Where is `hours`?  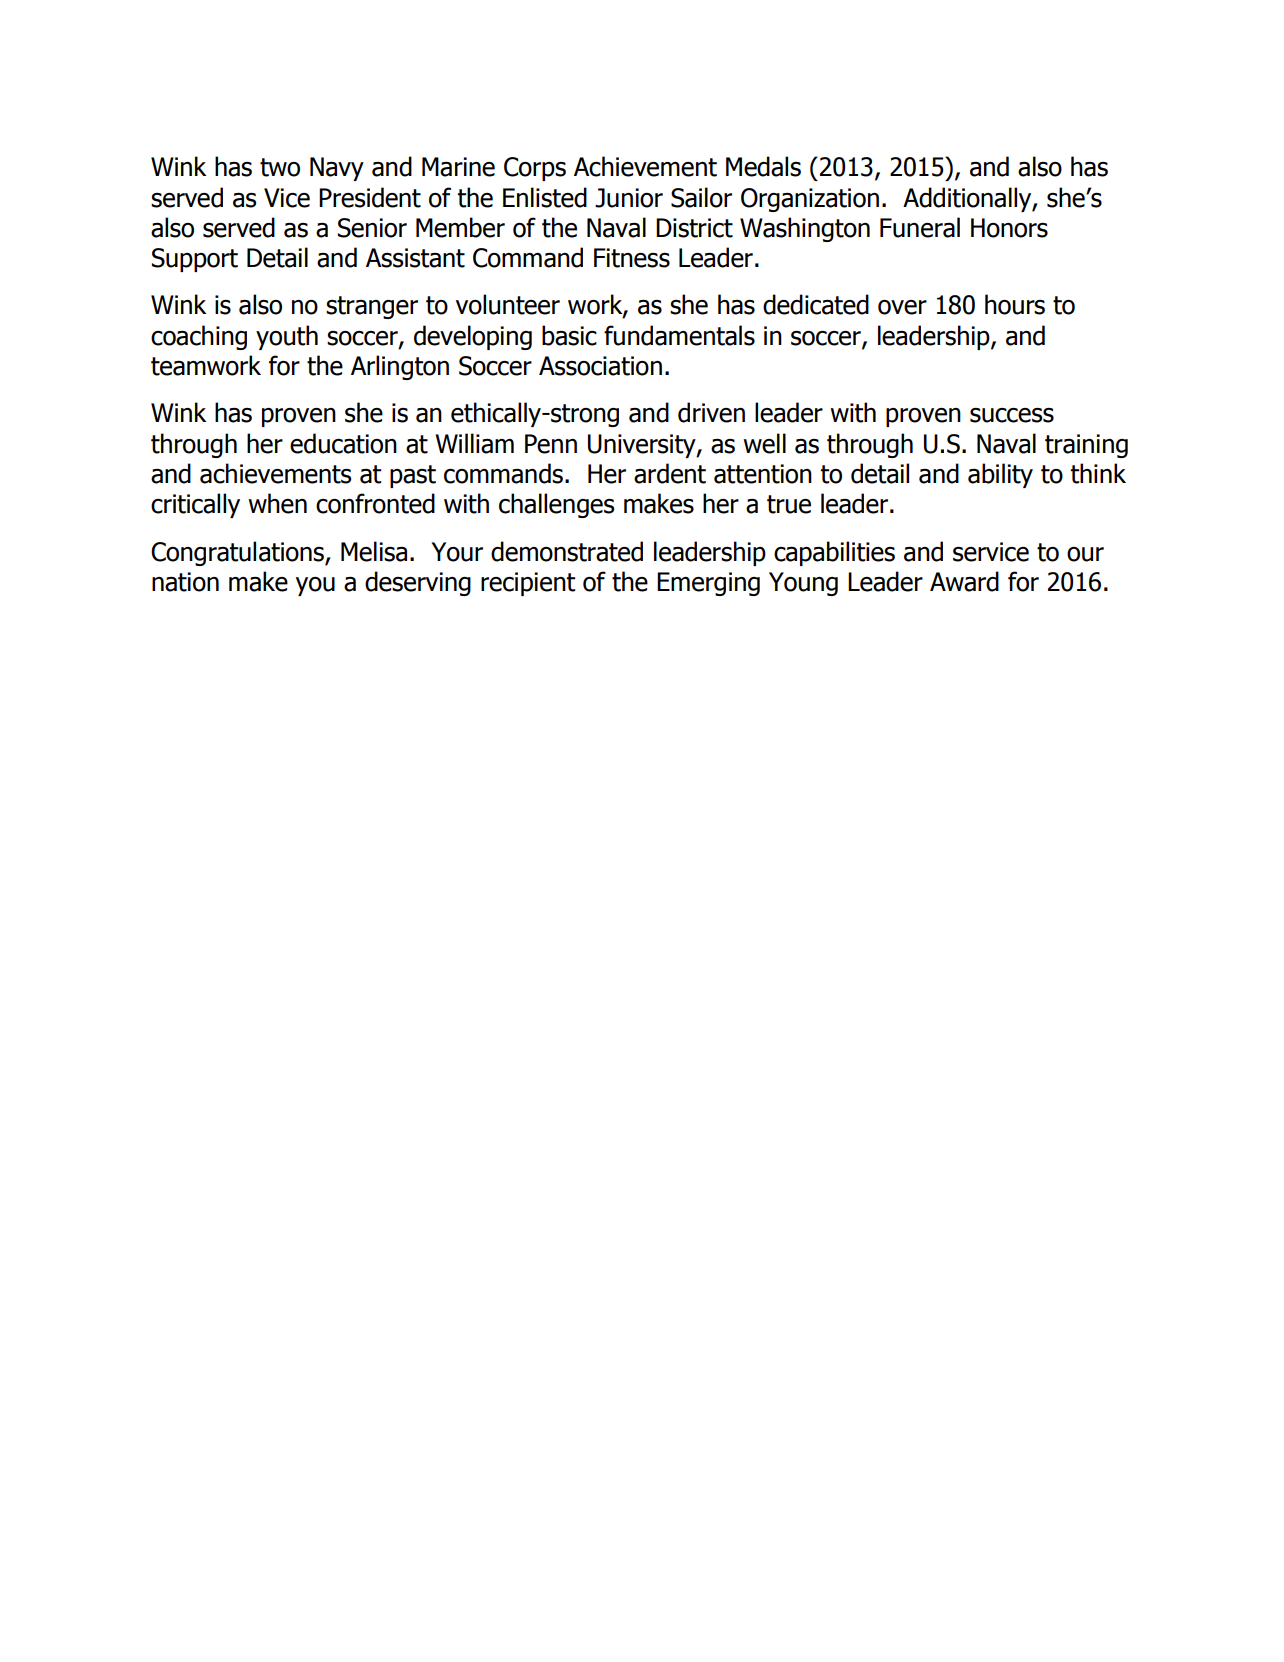
hours is located at coordinates (1015, 304).
